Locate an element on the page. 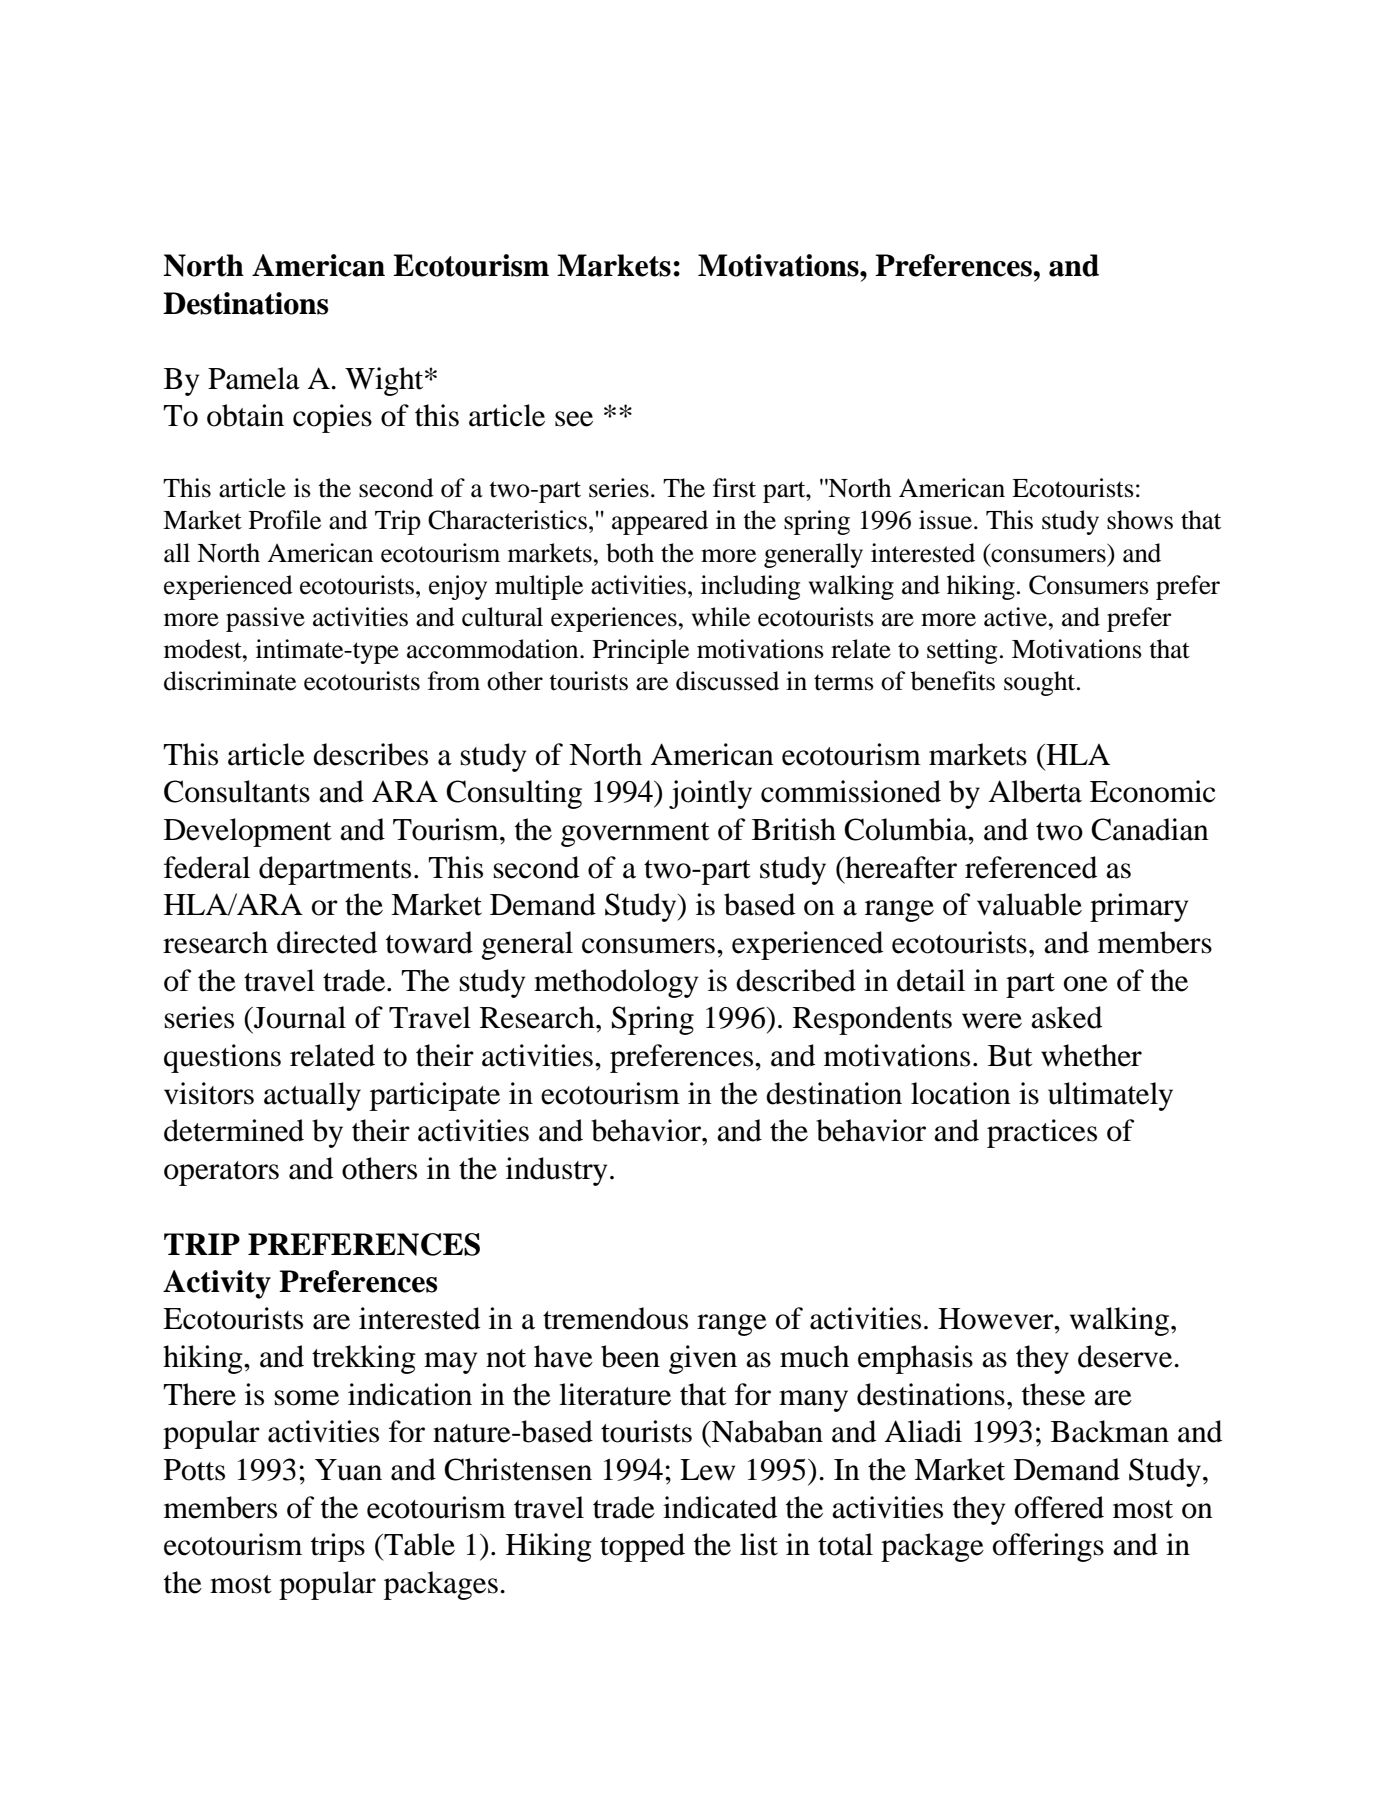 The image size is (1391, 1801). offered is located at coordinates (1059, 1507).
